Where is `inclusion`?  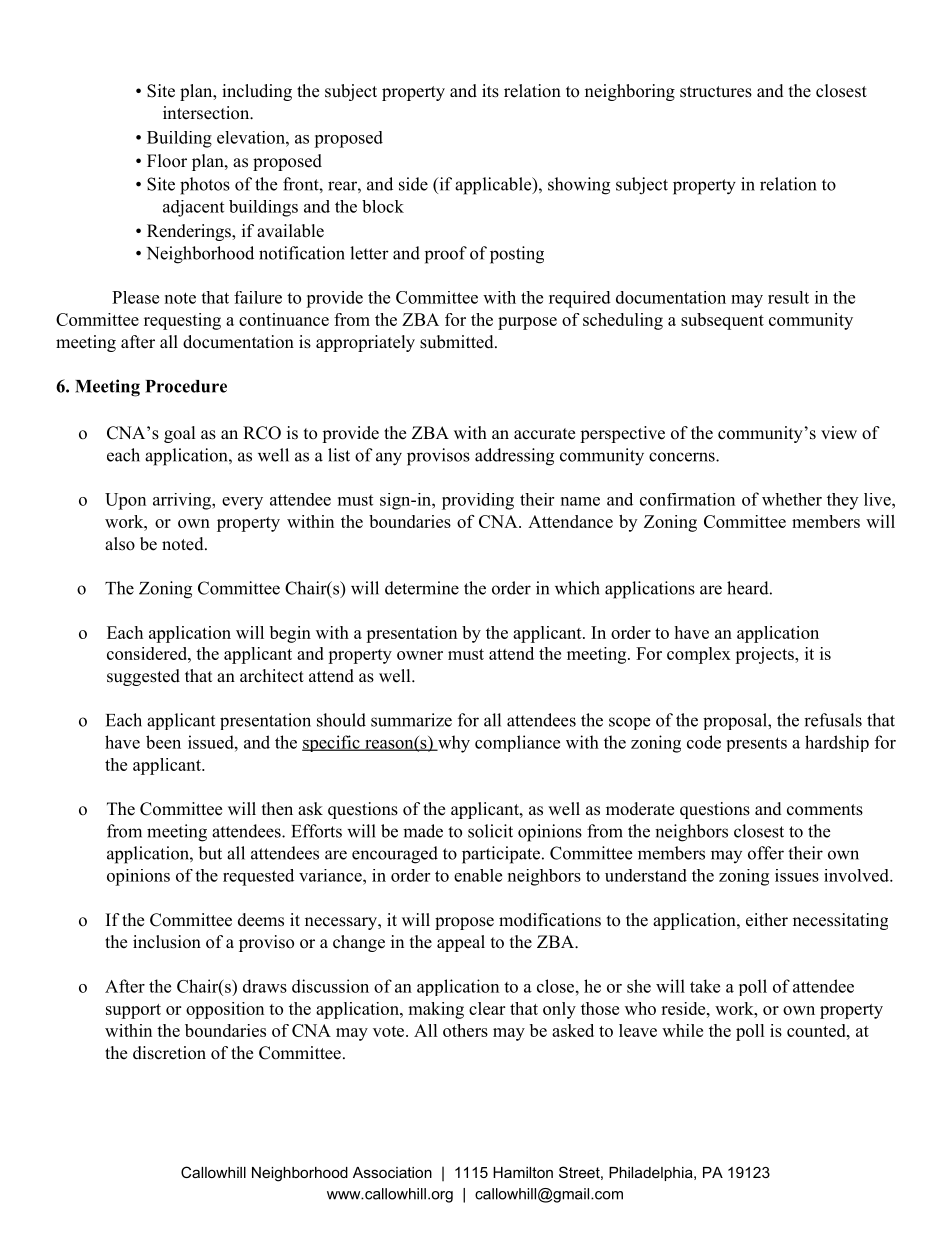 inclusion is located at coordinates (167, 942).
